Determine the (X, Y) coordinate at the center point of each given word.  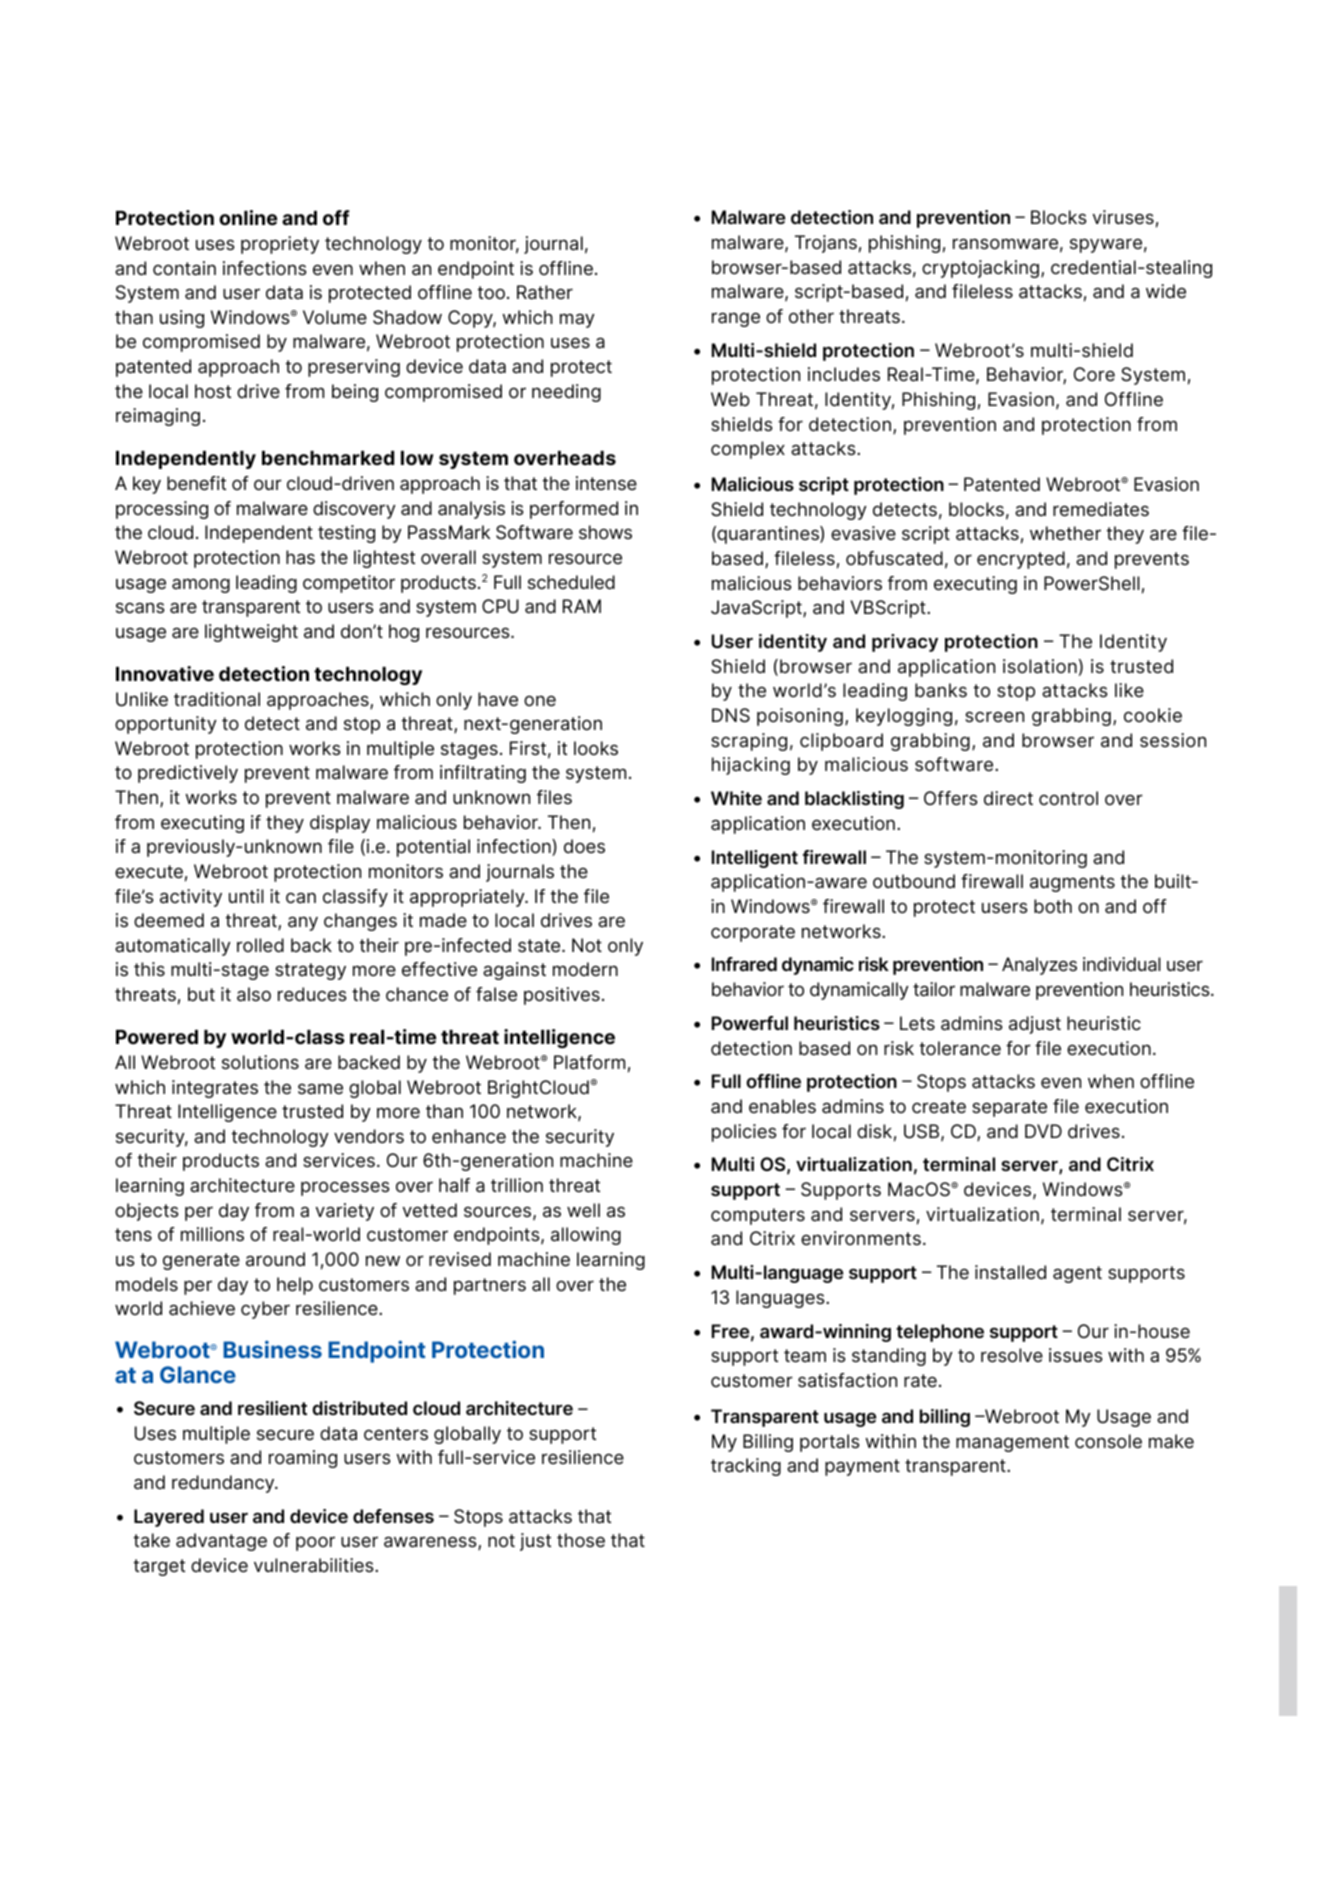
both (1053, 906)
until (246, 896)
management (1012, 1443)
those (581, 1540)
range (736, 319)
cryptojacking (980, 269)
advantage (221, 1542)
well (583, 1210)
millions (212, 1234)
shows (605, 532)
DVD (1043, 1131)
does (584, 846)
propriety (280, 245)
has (300, 557)
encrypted (1021, 560)
